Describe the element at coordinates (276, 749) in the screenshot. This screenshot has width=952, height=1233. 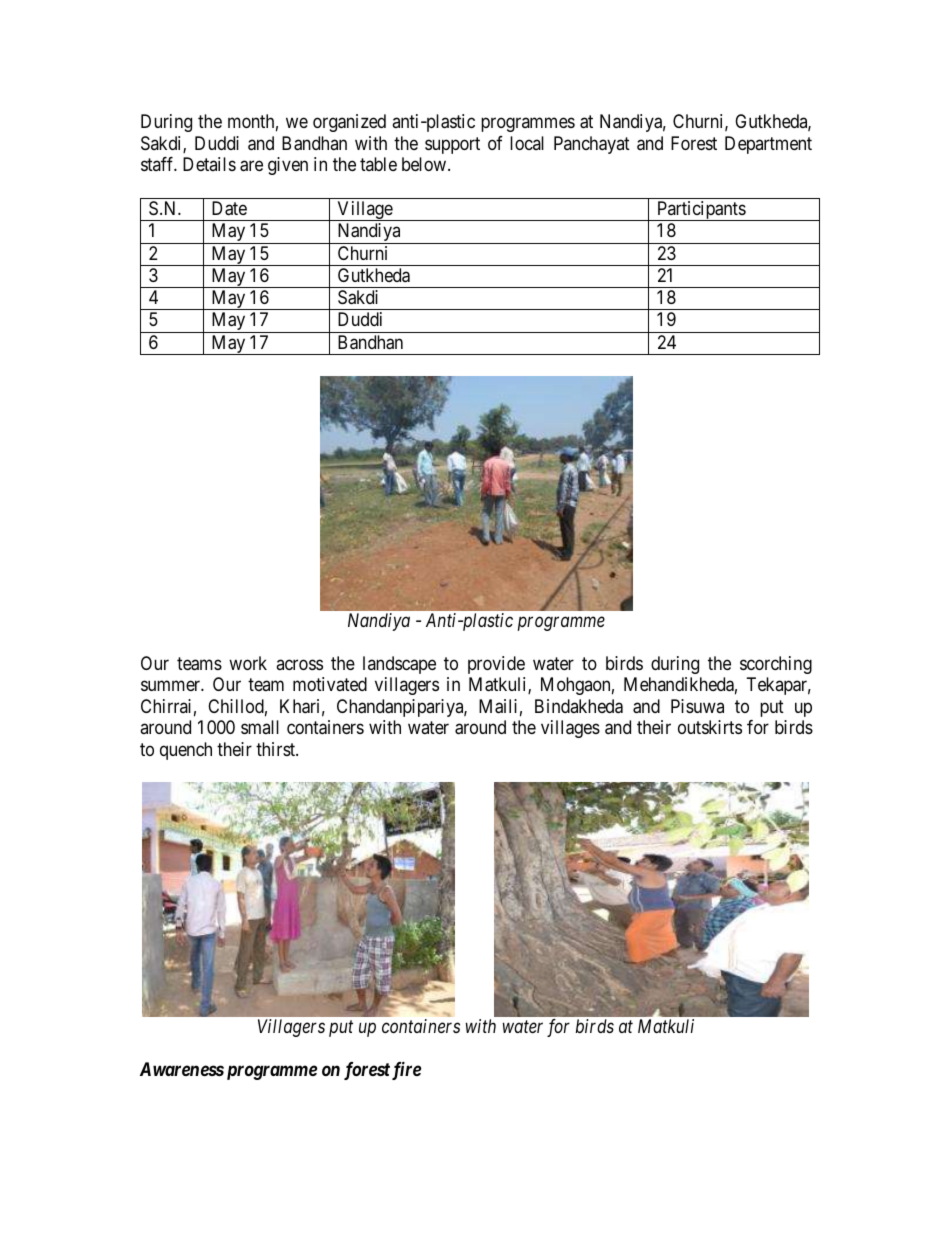
I see `thirst` at that location.
